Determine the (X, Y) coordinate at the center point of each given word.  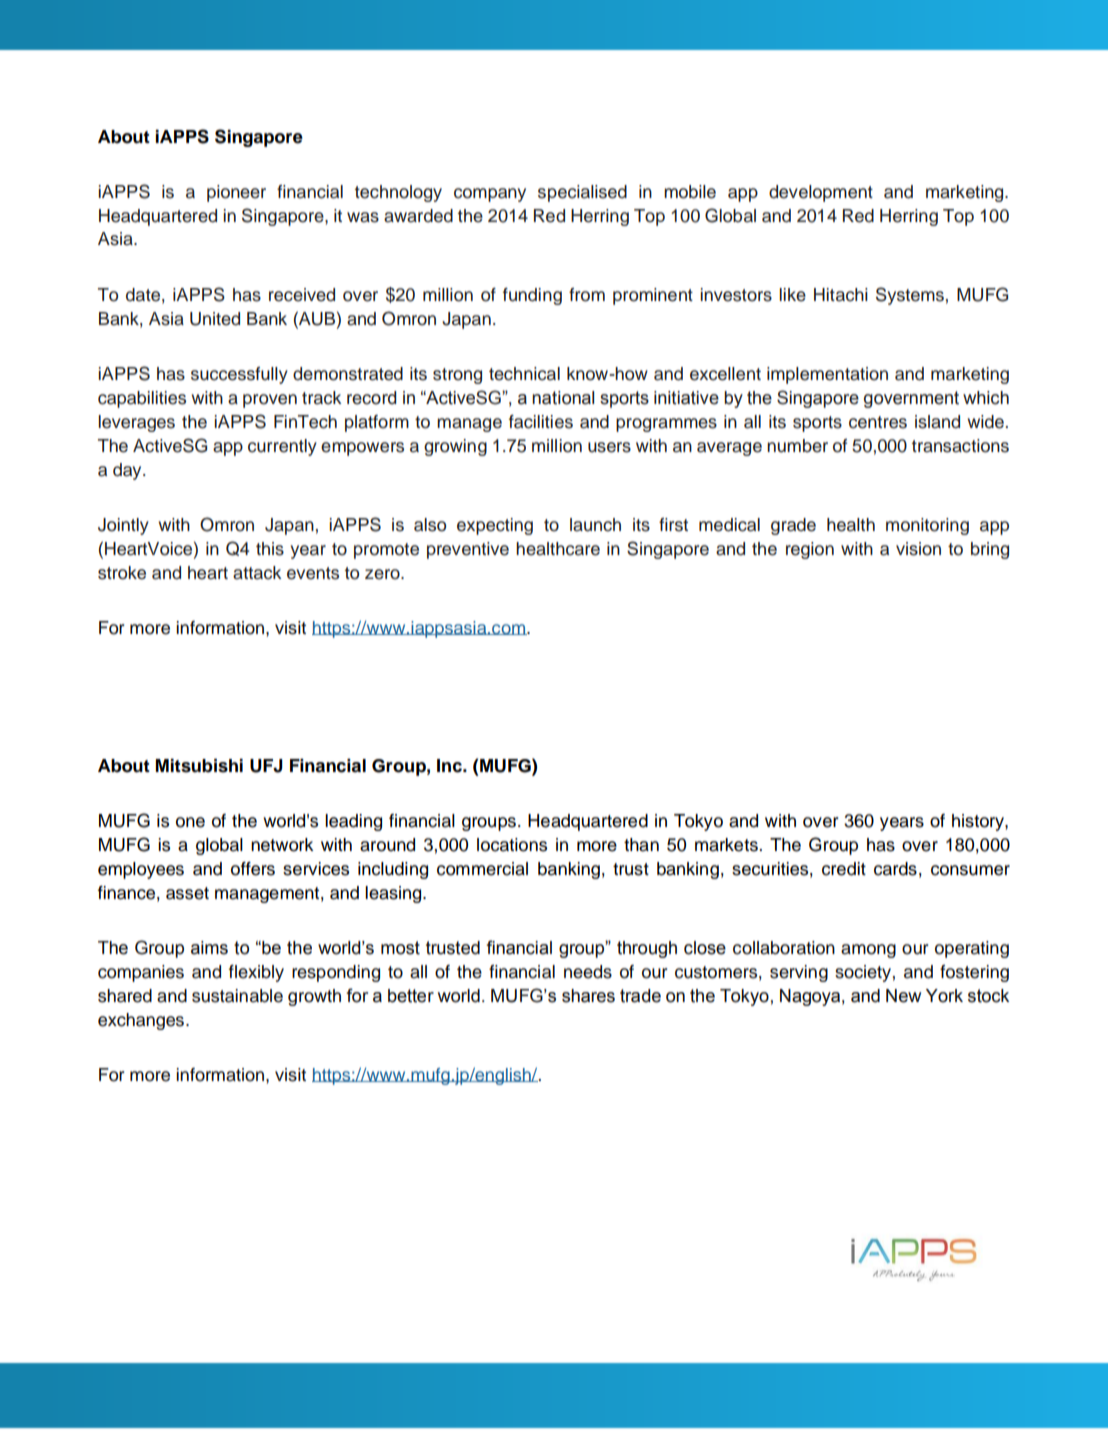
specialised (582, 193)
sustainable (237, 996)
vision (918, 549)
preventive (468, 550)
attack (257, 573)
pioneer (236, 193)
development (821, 193)
